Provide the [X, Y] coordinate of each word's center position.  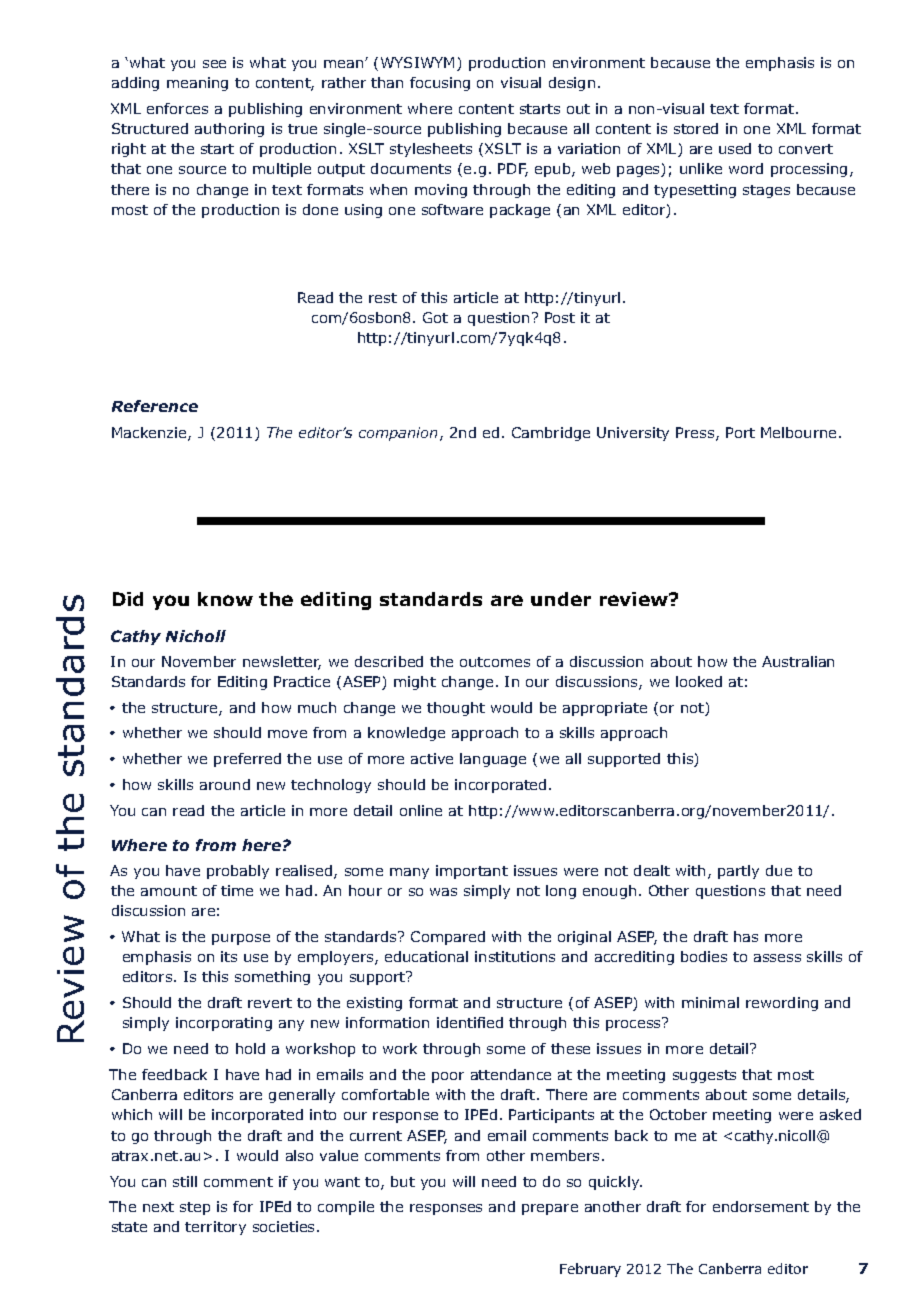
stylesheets [431, 150]
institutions [515, 956]
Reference [155, 406]
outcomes [495, 662]
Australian [798, 661]
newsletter [282, 663]
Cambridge [551, 434]
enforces [177, 108]
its [229, 956]
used [735, 148]
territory [215, 1228]
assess [777, 958]
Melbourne [798, 432]
